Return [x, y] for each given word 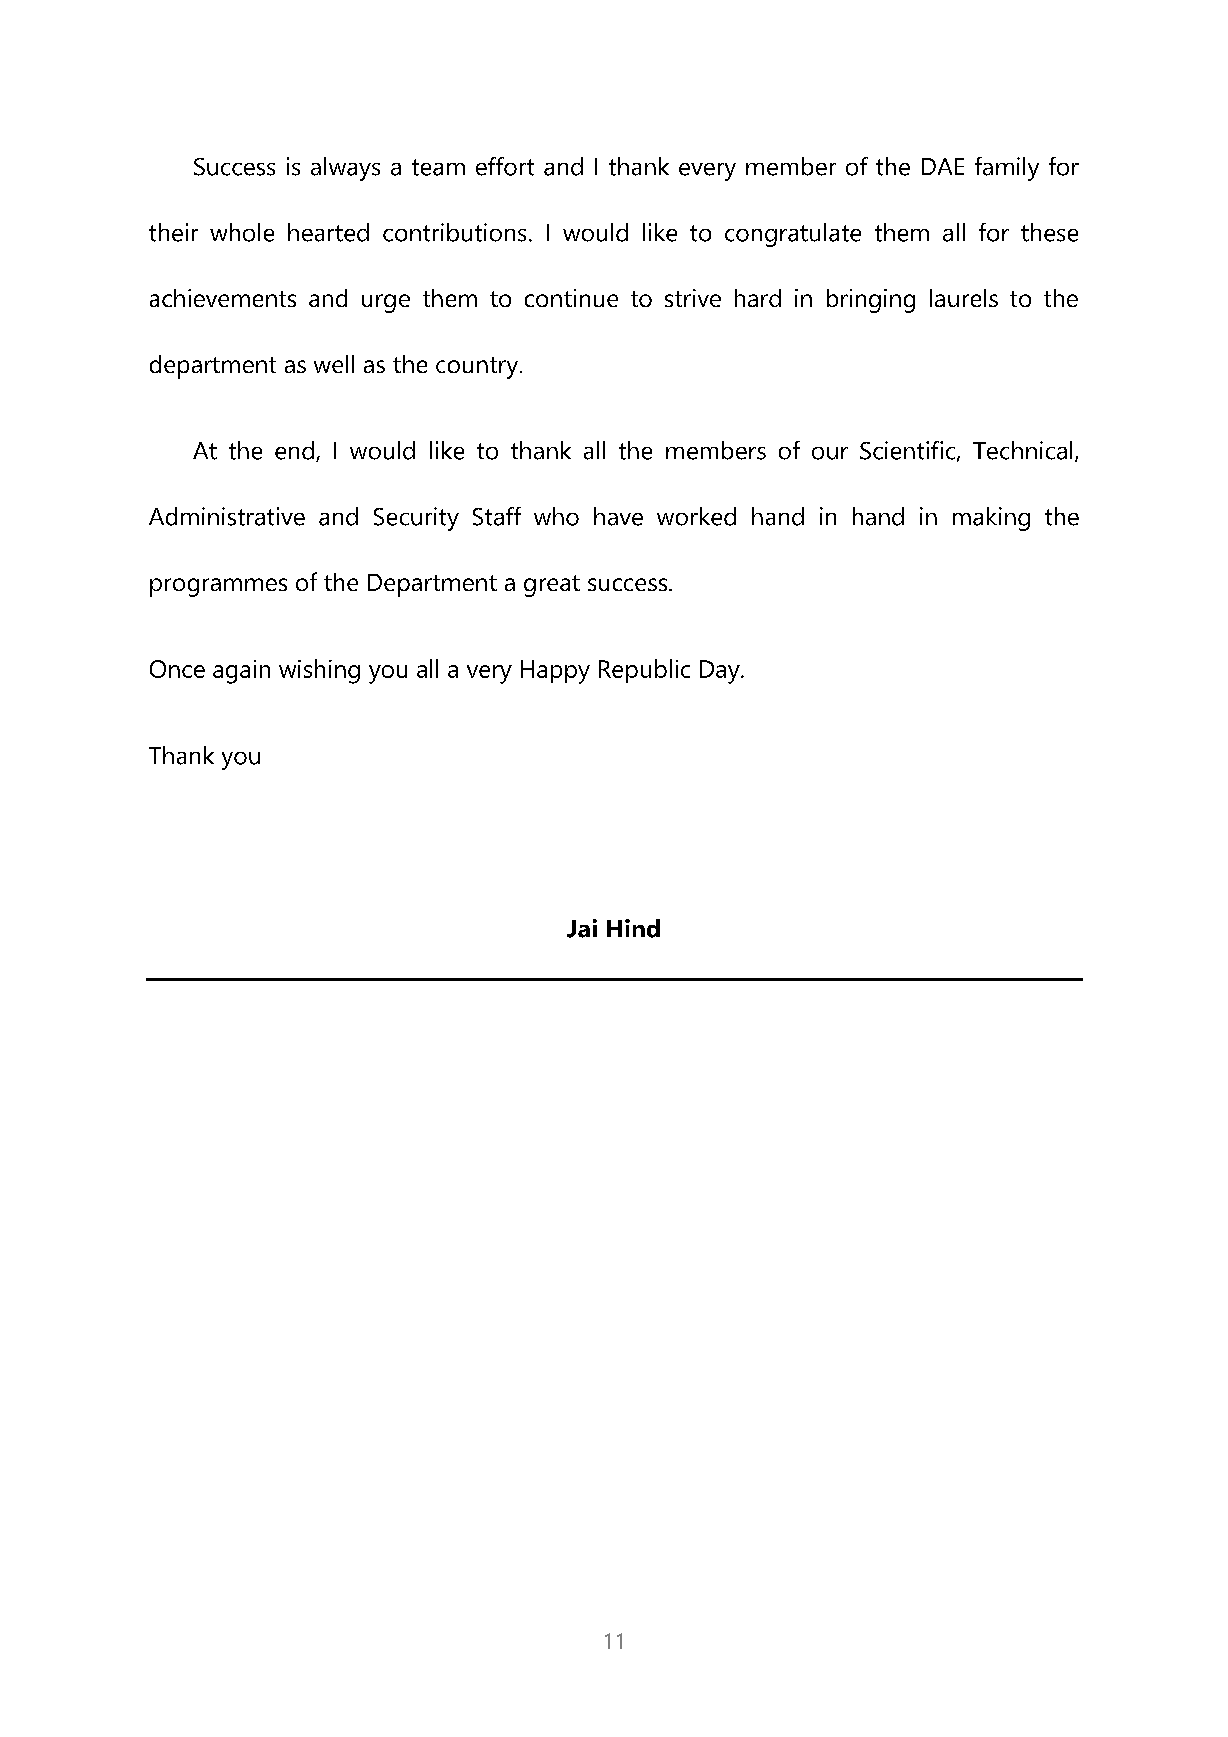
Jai [582, 928]
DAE [943, 166]
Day [721, 672]
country [478, 368]
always [345, 169]
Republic [644, 671]
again [241, 672]
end [294, 450]
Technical [1022, 450]
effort [505, 166]
